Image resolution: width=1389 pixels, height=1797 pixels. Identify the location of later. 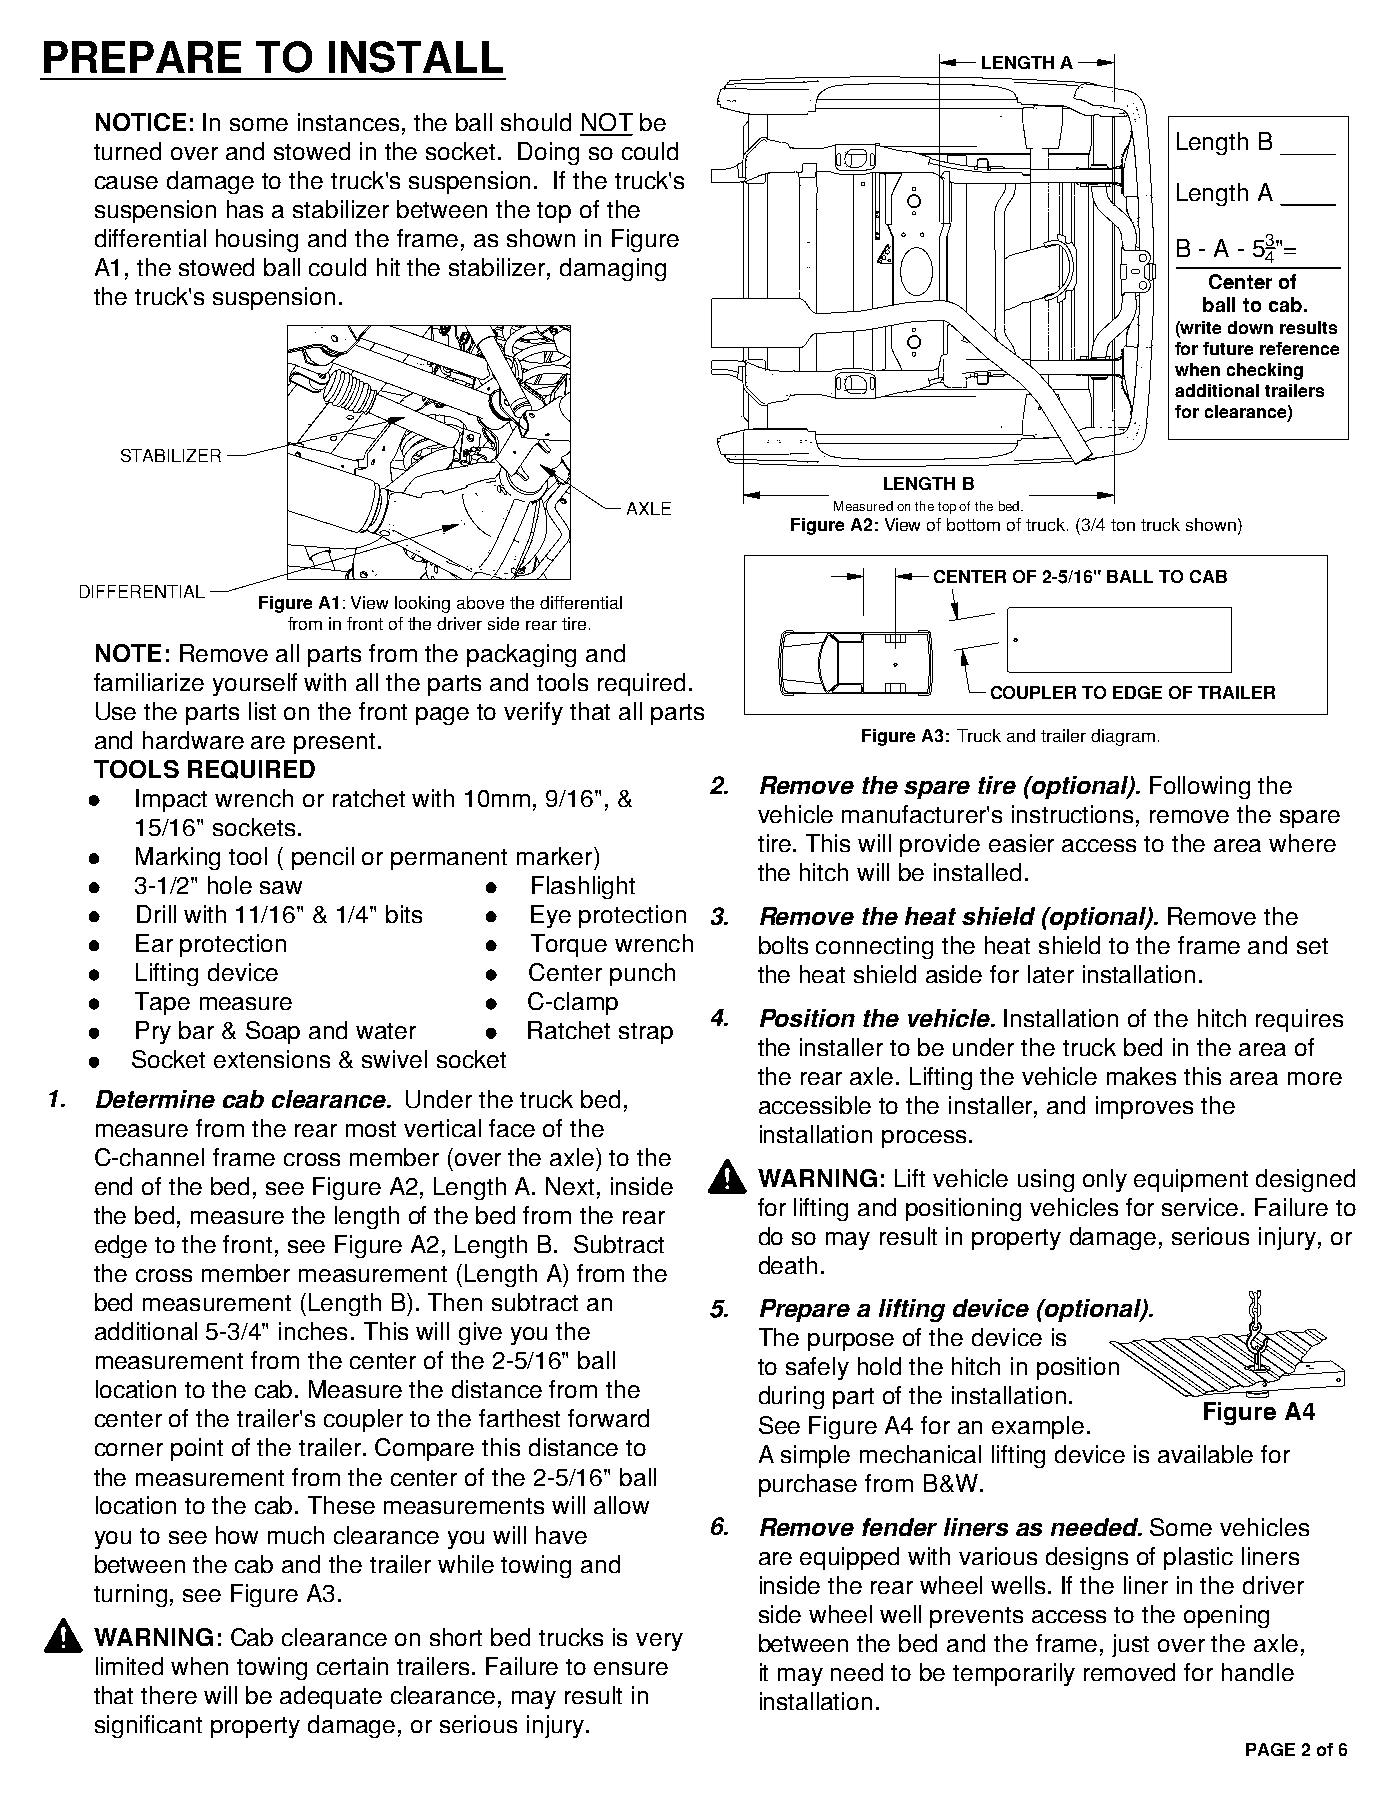
(1051, 974).
